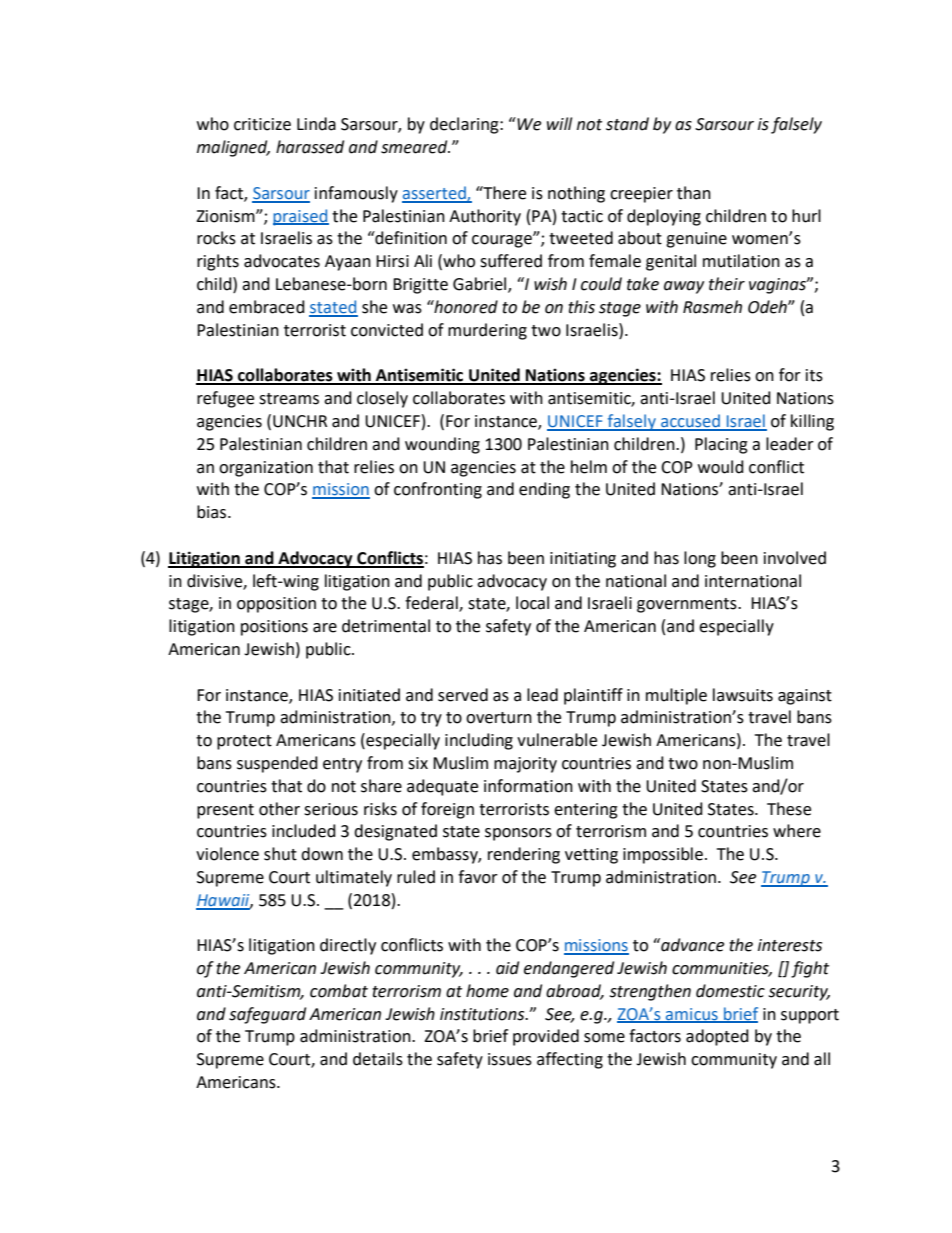 This document has width=952, height=1233. I want to click on local, so click(532, 603).
